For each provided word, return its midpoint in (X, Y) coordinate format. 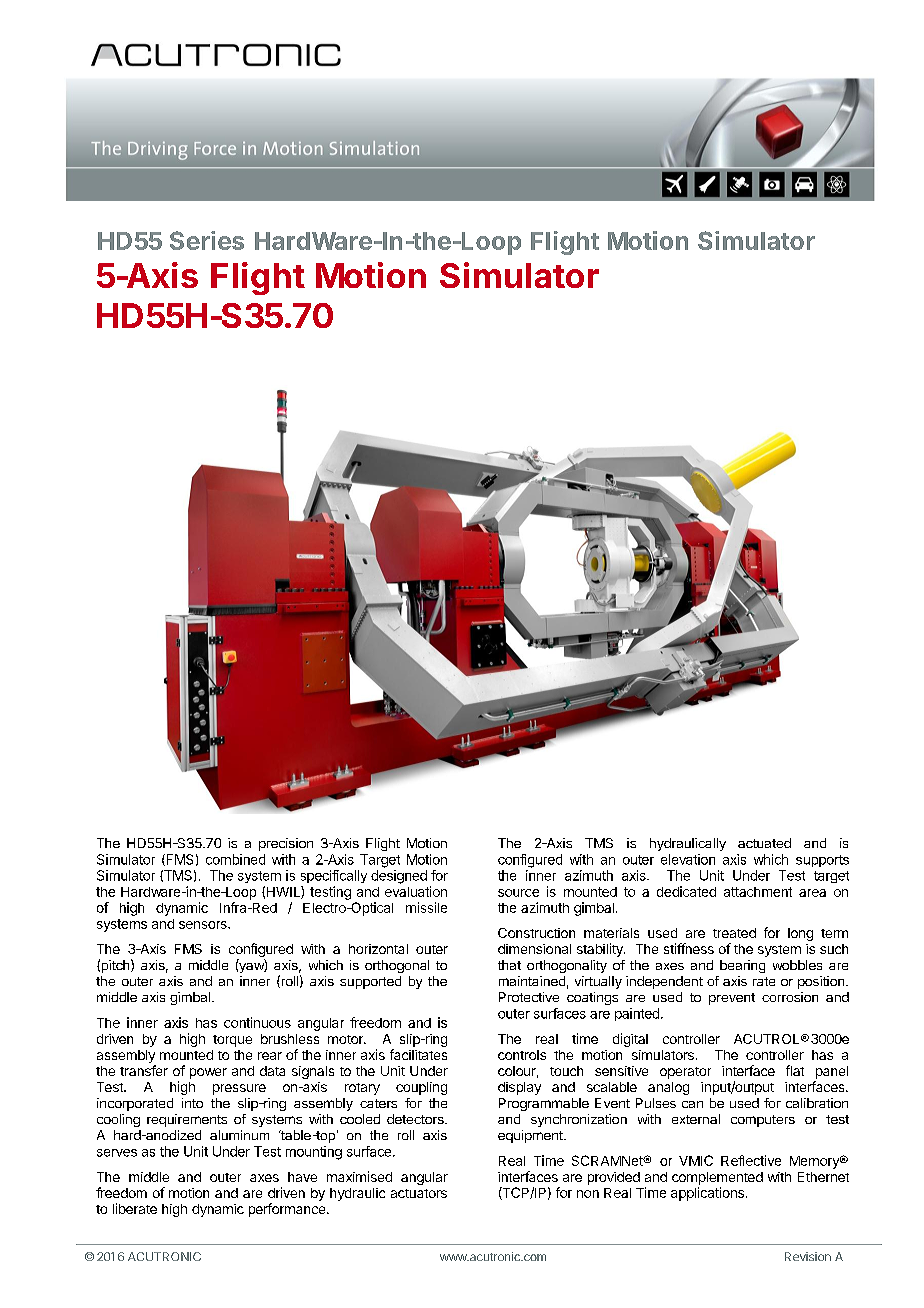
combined (235, 859)
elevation (688, 859)
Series (207, 240)
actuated (764, 843)
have (302, 1177)
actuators (419, 1193)
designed (399, 877)
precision (286, 844)
